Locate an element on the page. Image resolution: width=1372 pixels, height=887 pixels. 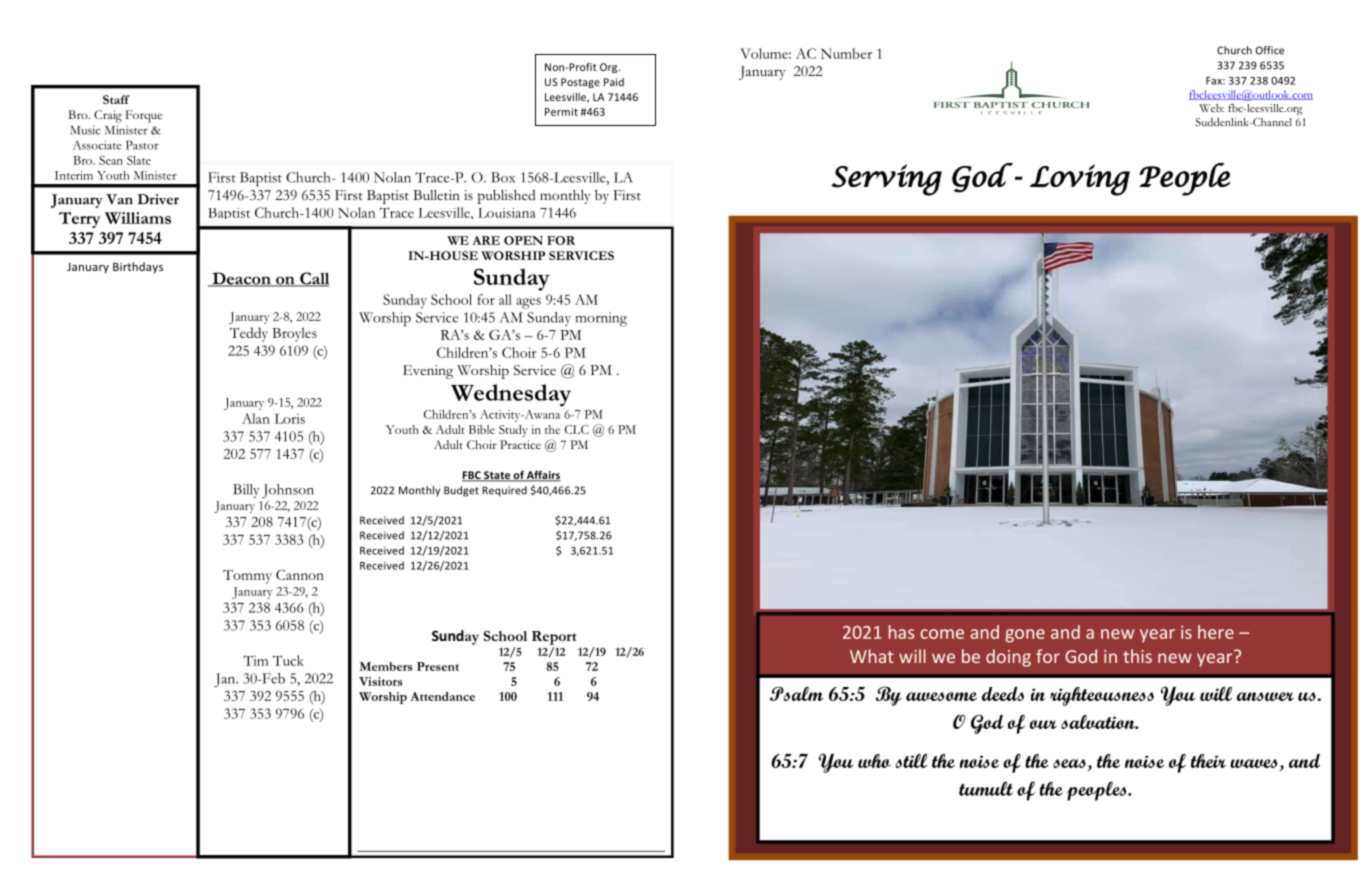
CLC is located at coordinates (577, 429).
